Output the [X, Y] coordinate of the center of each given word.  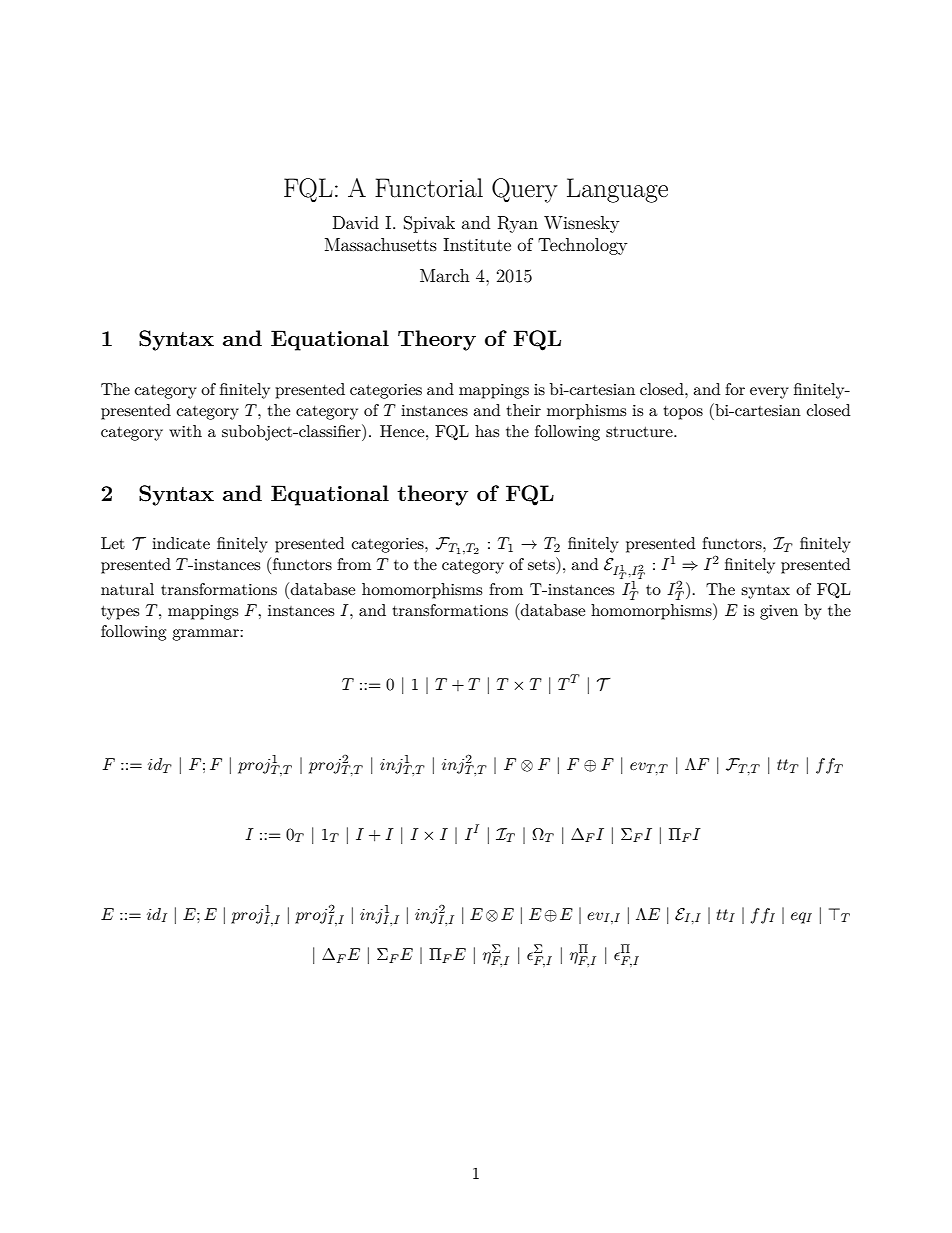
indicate [181, 543]
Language [617, 190]
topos [683, 413]
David [356, 222]
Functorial [429, 188]
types [120, 613]
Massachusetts [381, 244]
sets [541, 565]
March [445, 275]
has [487, 431]
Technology [582, 246]
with [185, 431]
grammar [206, 635]
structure [640, 432]
